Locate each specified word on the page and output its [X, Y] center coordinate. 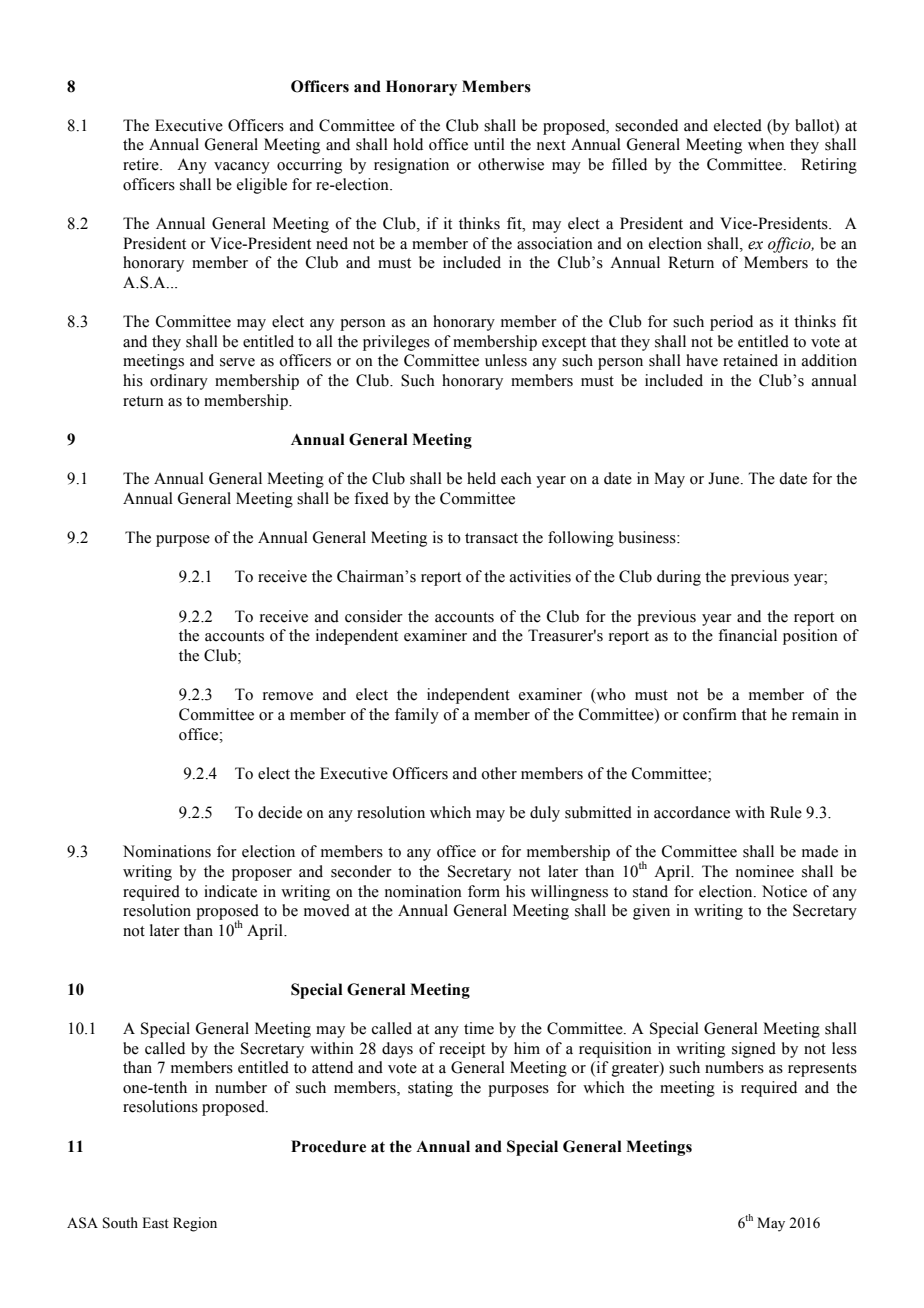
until [489, 144]
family [417, 716]
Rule [786, 812]
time [479, 1028]
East [155, 1223]
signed [754, 1050]
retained [750, 360]
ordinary [179, 382]
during [679, 578]
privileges [396, 343]
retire [142, 164]
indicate [230, 891]
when [766, 144]
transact [491, 538]
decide [280, 812]
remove [288, 696]
